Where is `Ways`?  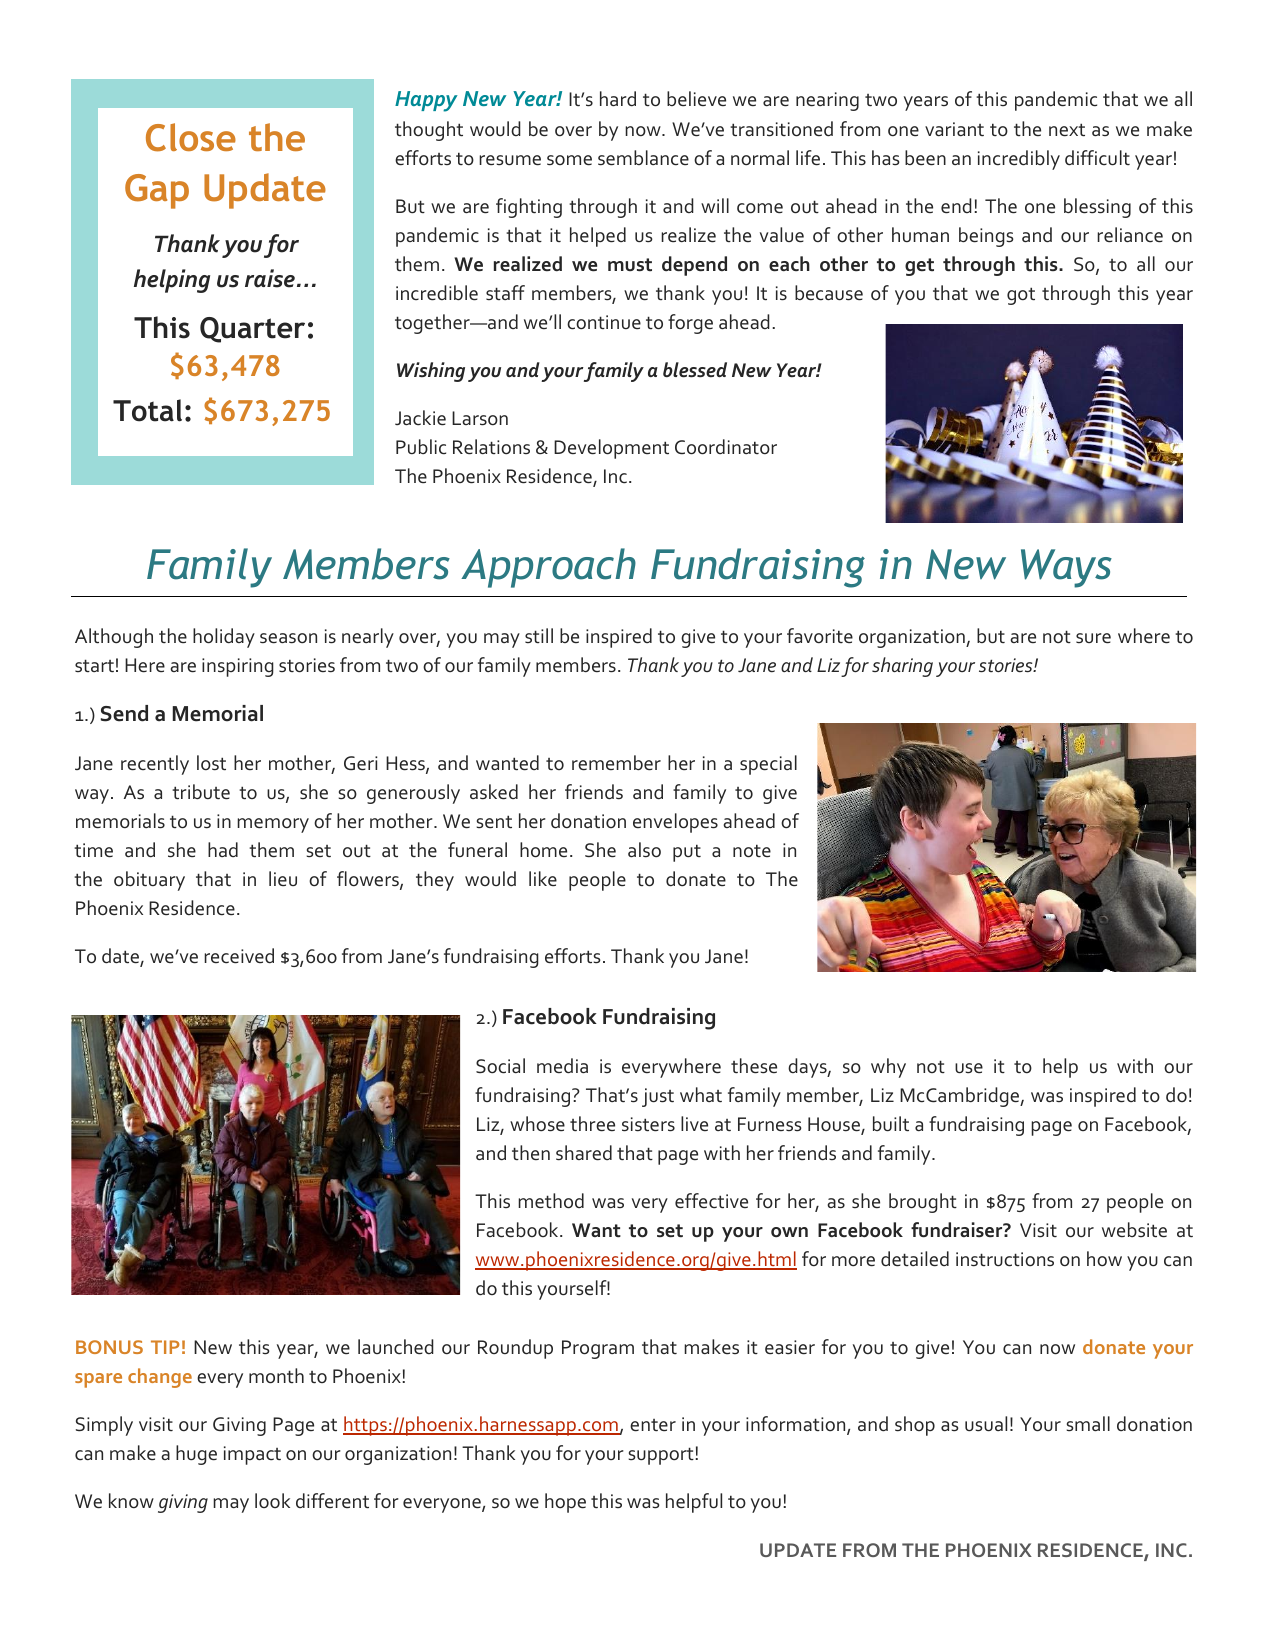
Ways is located at coordinates (1066, 568).
